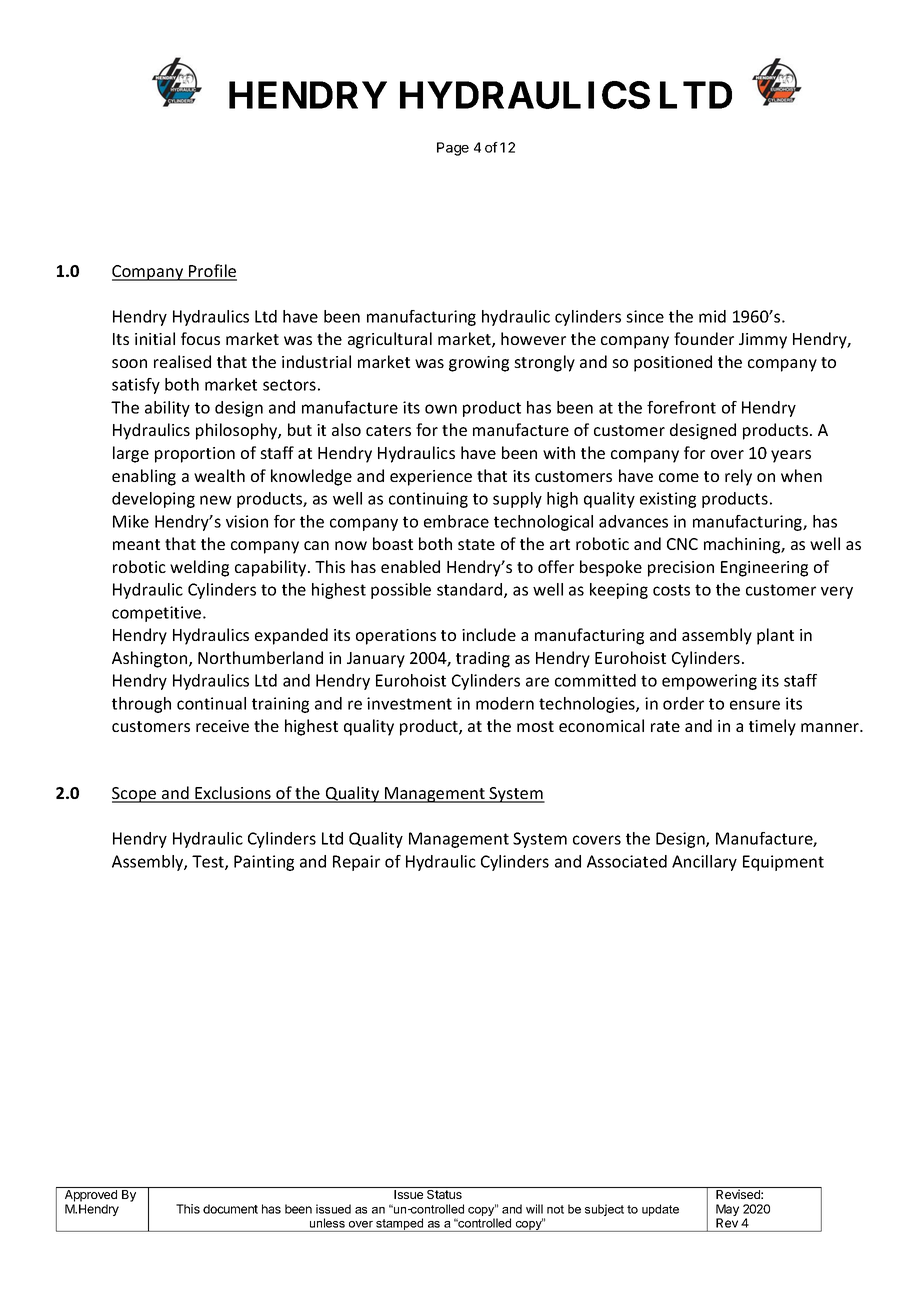 The height and width of the image is (1308, 924). I want to click on mid, so click(712, 316).
